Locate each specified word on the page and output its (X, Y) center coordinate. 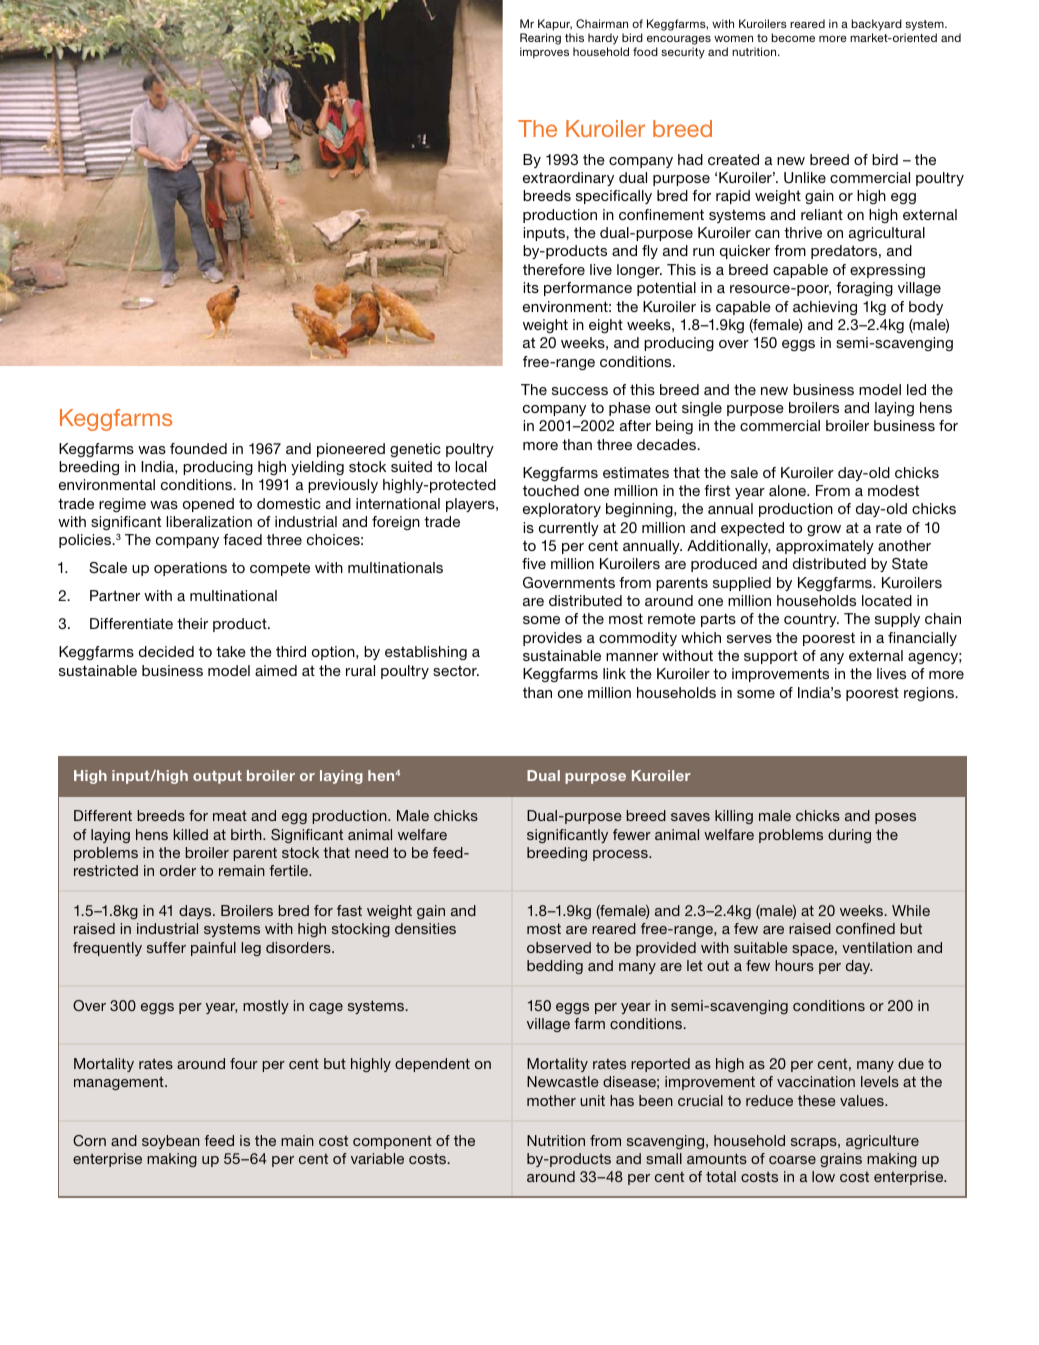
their (192, 623)
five (534, 563)
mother (551, 1100)
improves (544, 53)
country (811, 620)
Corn (89, 1140)
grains (841, 1160)
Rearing (540, 40)
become (793, 37)
